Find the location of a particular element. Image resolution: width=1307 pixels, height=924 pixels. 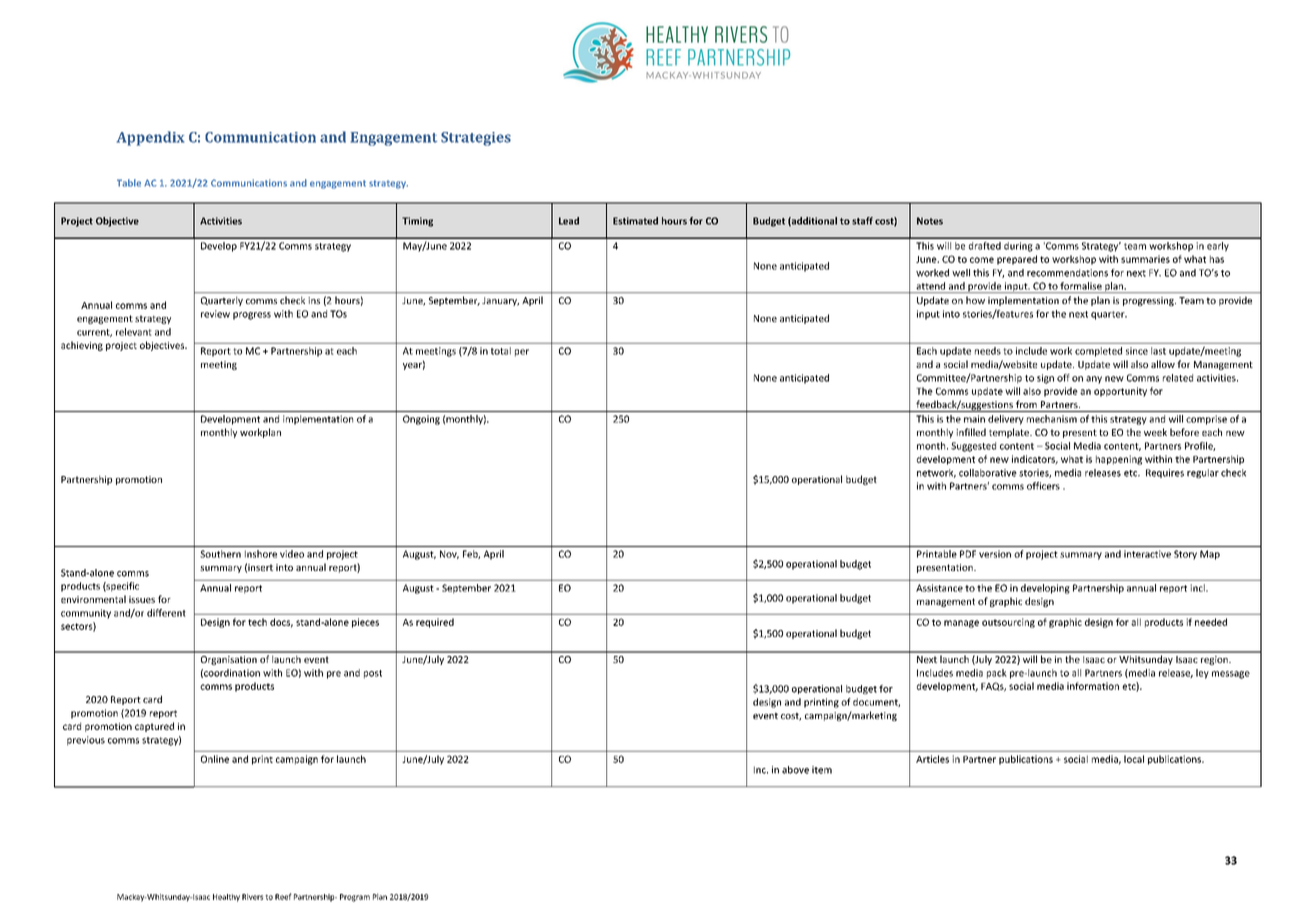

Healthy is located at coordinates (226, 898).
